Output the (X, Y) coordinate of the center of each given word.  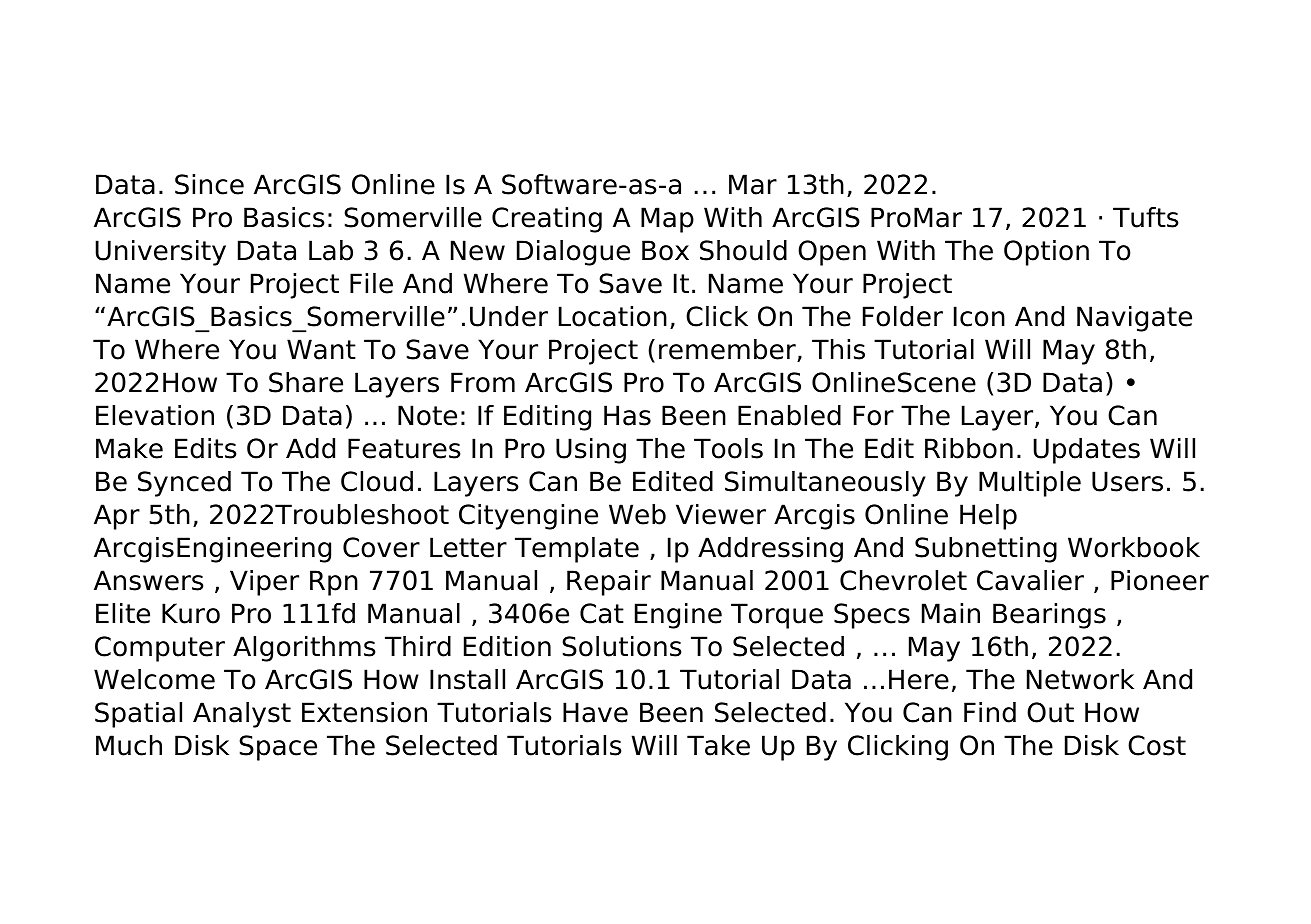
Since (209, 184)
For (874, 415)
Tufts (1145, 217)
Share (306, 382)
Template (577, 550)
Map (667, 220)
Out (1050, 712)
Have (595, 712)
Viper (264, 583)
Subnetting (986, 550)
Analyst (242, 715)
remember (728, 350)
